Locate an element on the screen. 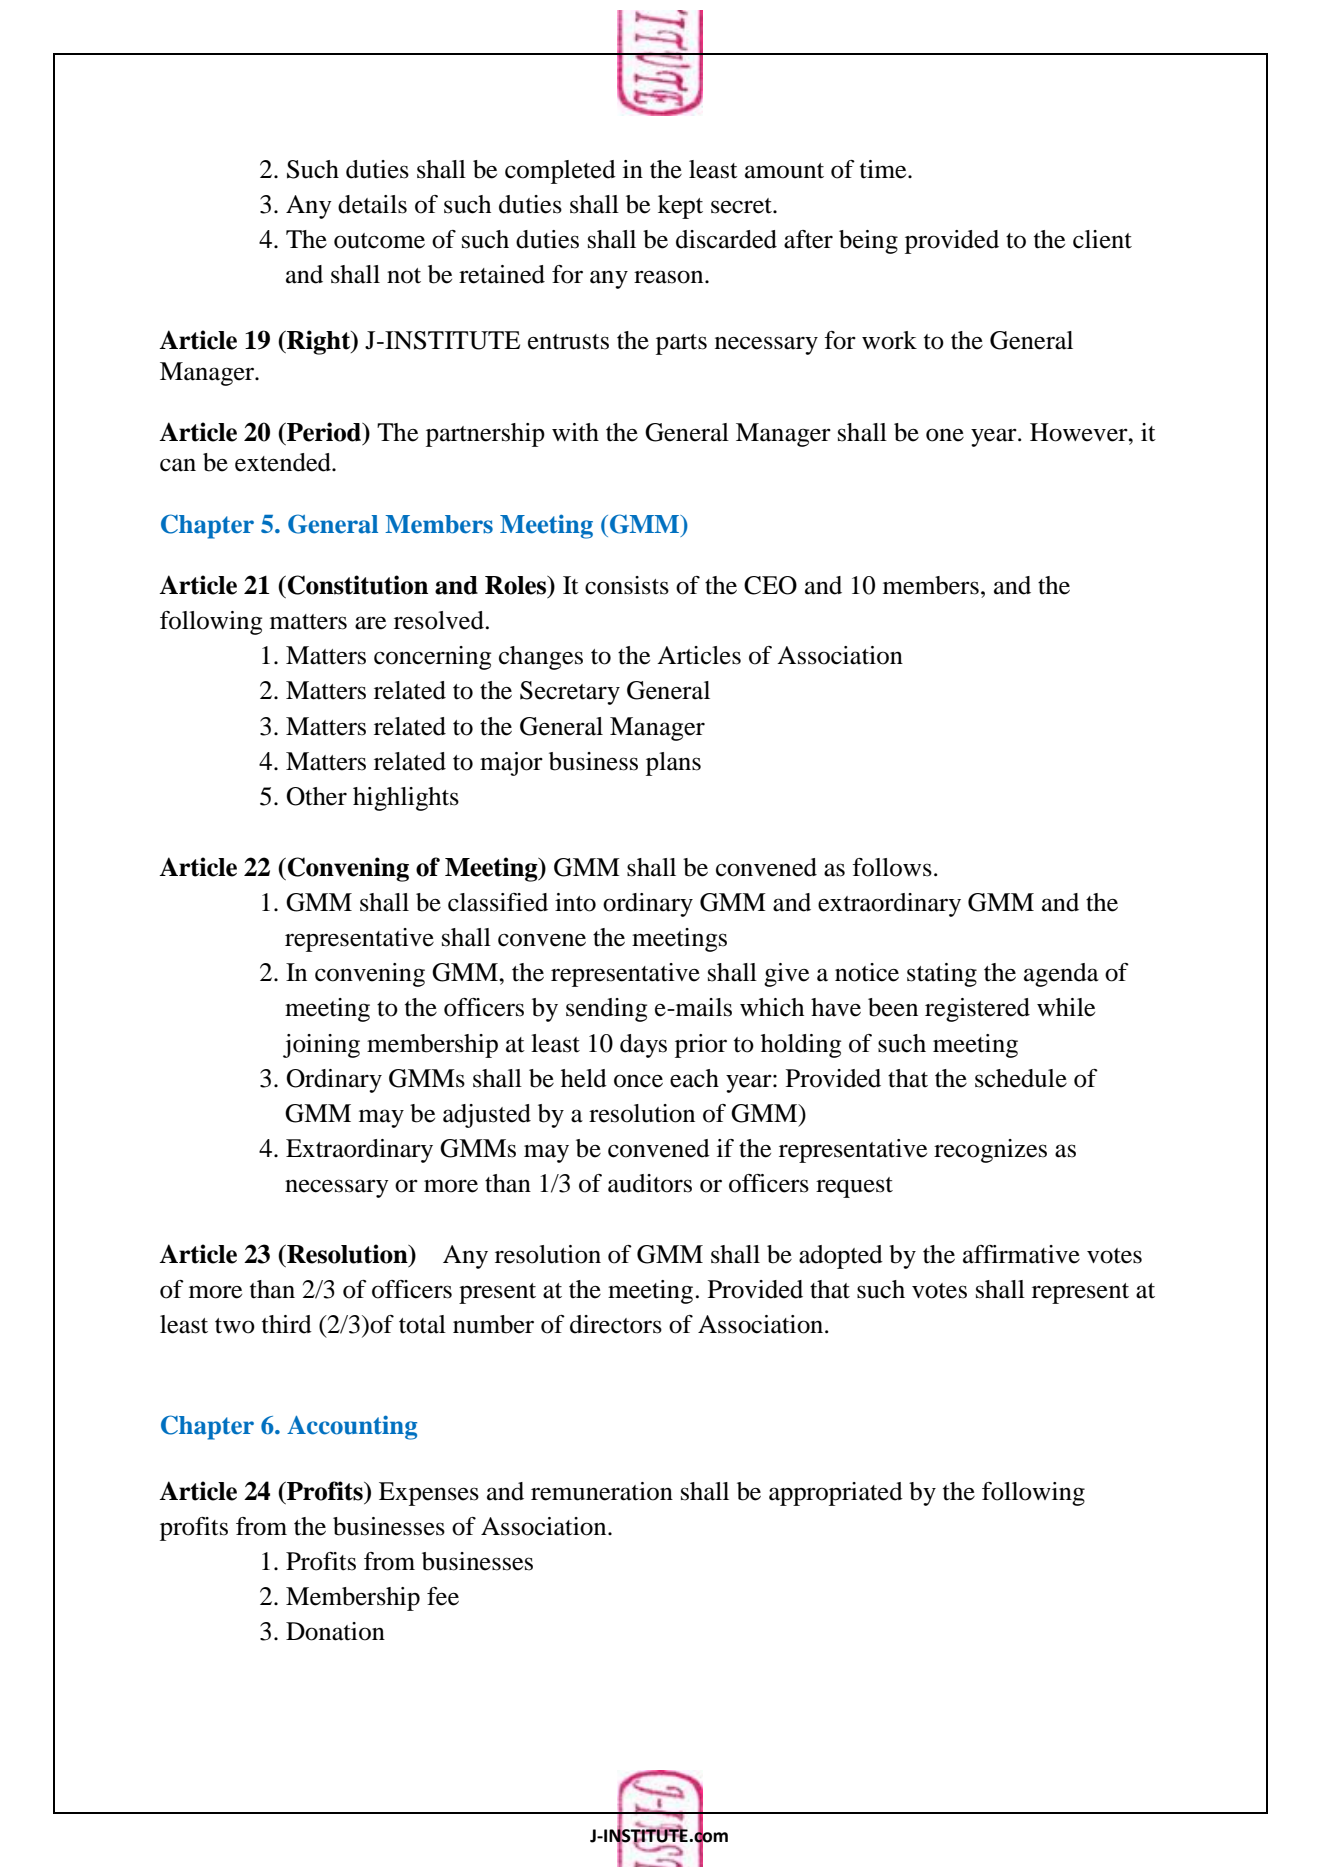  remuneration is located at coordinates (602, 1491).
